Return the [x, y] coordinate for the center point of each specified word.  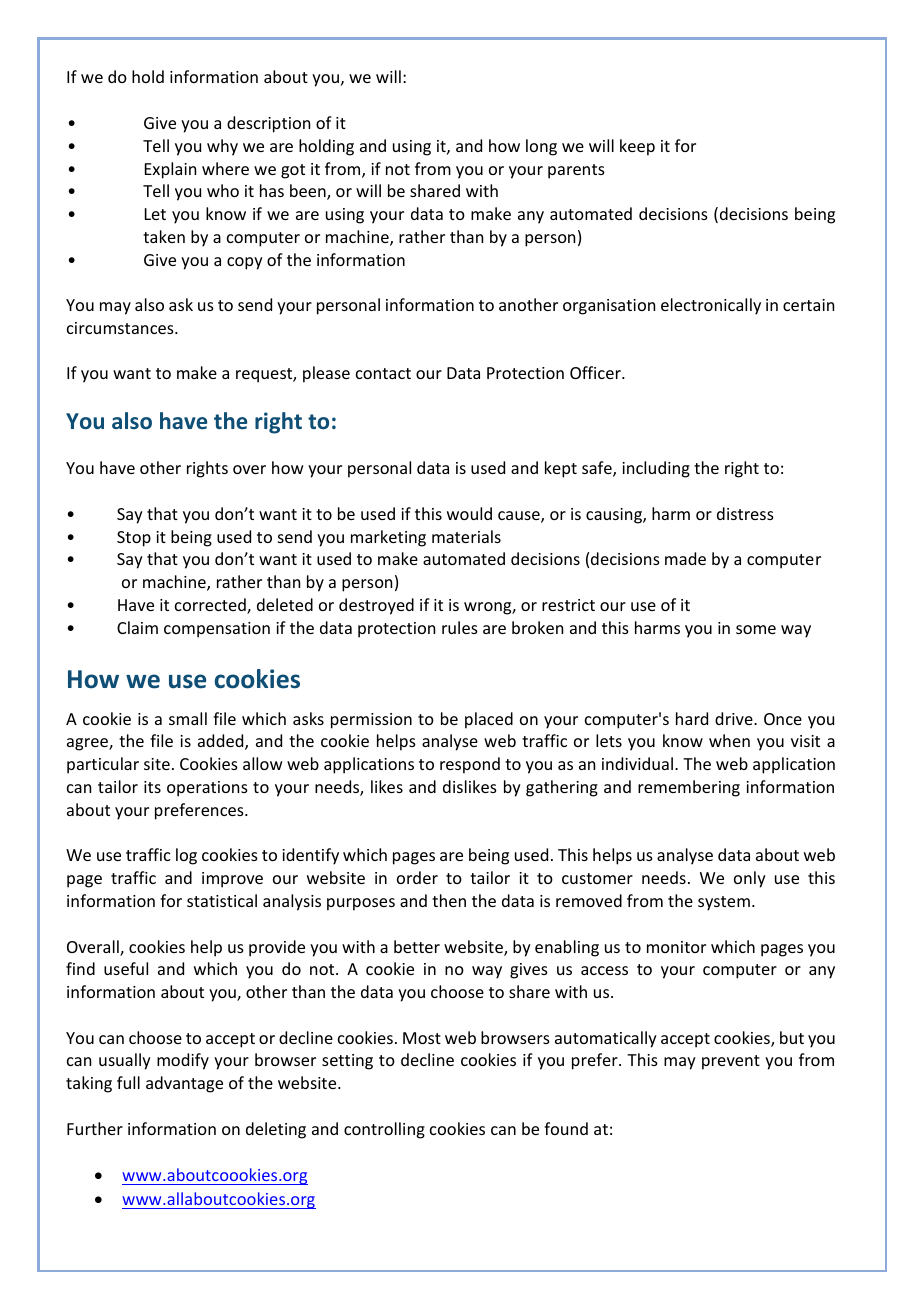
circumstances [121, 328]
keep [637, 147]
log [186, 856]
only [750, 879]
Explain [170, 170]
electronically [711, 306]
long [541, 147]
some [756, 629]
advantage [184, 1084]
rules [460, 627]
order [417, 877]
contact [383, 373]
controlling [384, 1130]
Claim [137, 627]
